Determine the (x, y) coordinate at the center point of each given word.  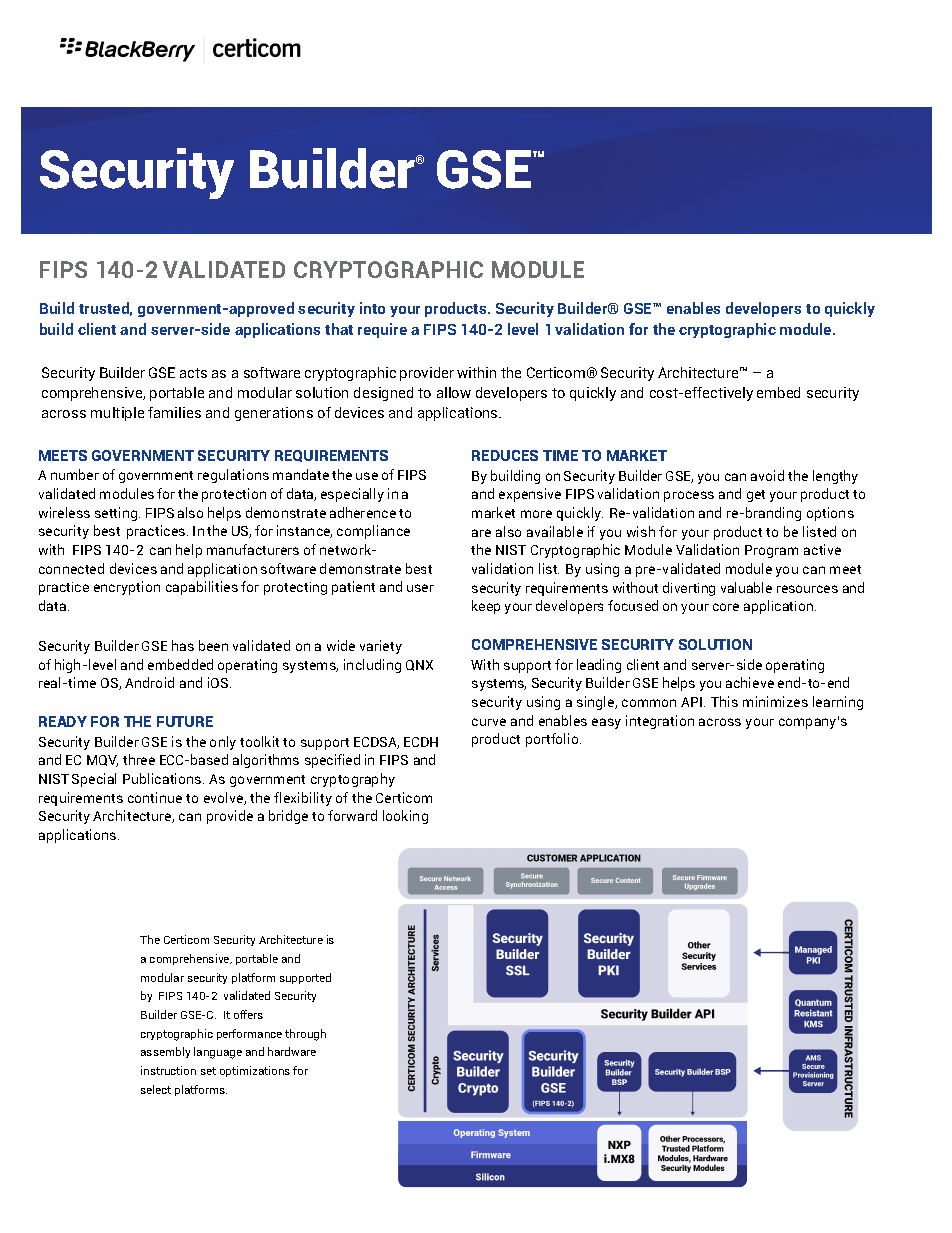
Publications (163, 778)
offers (248, 1014)
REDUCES (505, 455)
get (756, 496)
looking (405, 817)
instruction (168, 1070)
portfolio (553, 740)
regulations (233, 476)
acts (193, 373)
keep (486, 607)
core (726, 607)
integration (660, 722)
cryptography (353, 780)
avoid (767, 475)
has (183, 645)
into (372, 308)
